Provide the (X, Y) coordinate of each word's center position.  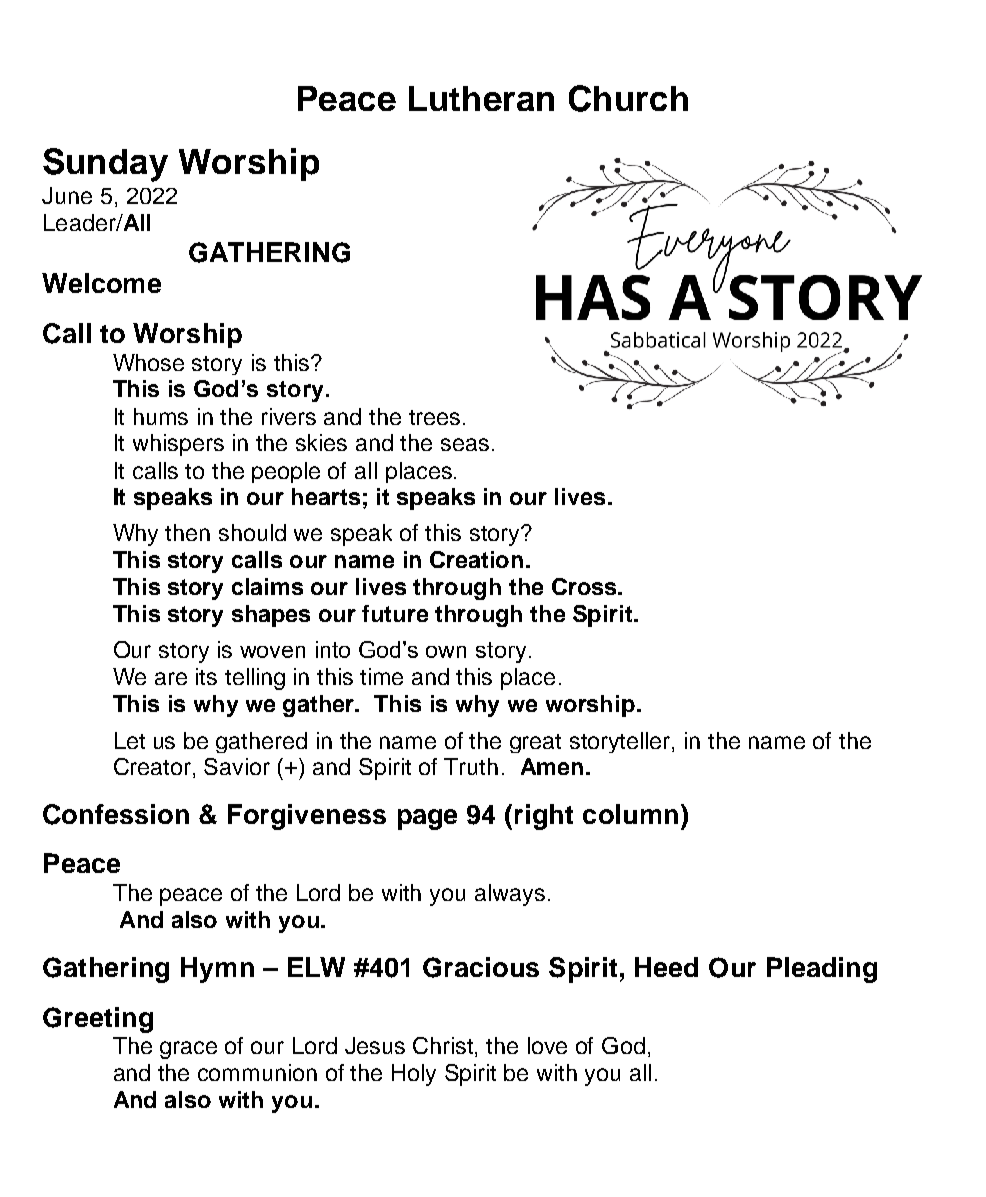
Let (130, 740)
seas (465, 444)
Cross (584, 586)
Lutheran (481, 98)
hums (161, 416)
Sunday (105, 165)
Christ (444, 1047)
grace (188, 1050)
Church (628, 98)
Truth (471, 766)
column (630, 814)
